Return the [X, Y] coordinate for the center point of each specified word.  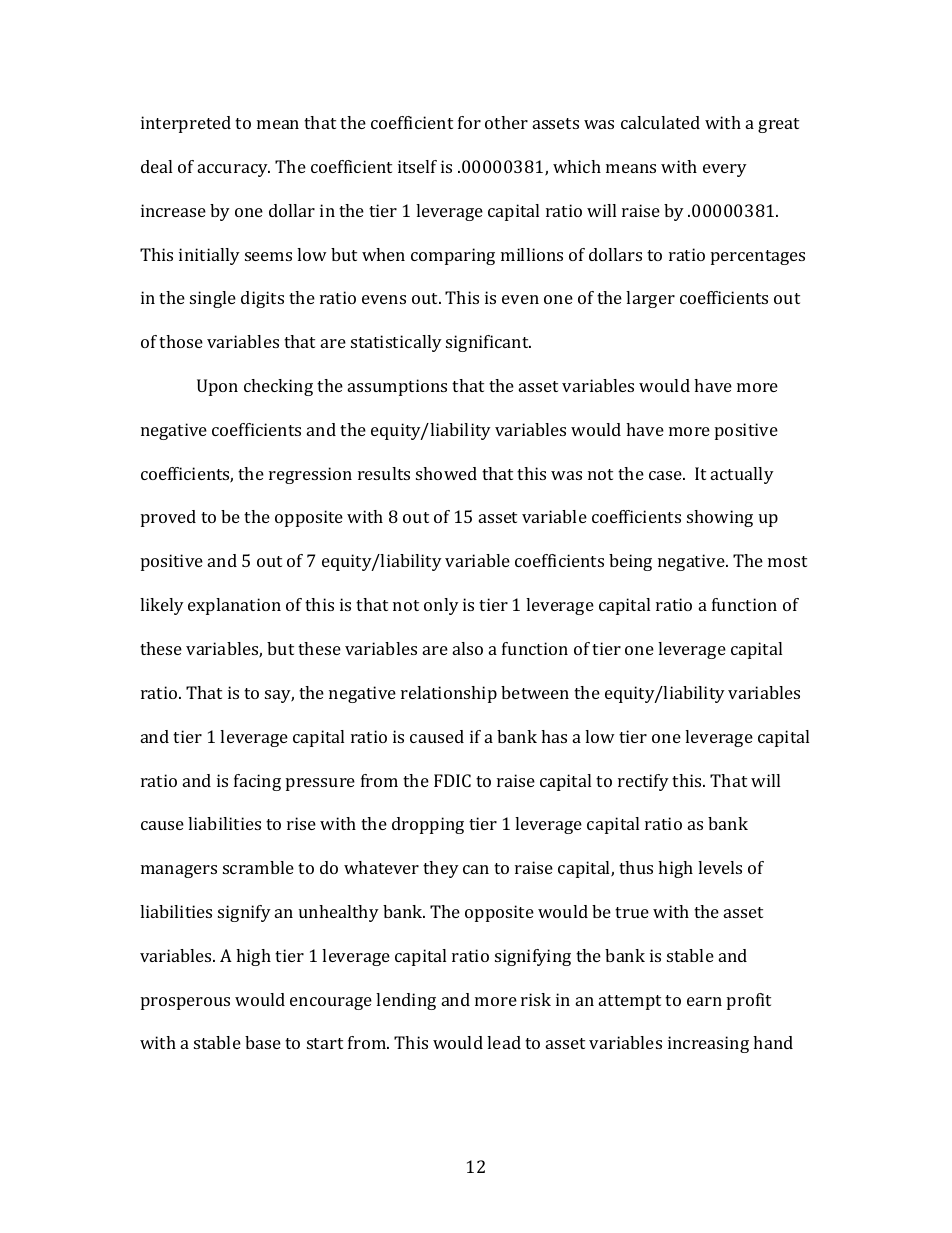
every [725, 170]
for [469, 122]
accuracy [234, 170]
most [787, 561]
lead [504, 1042]
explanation [234, 606]
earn [704, 1001]
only [441, 606]
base [263, 1042]
